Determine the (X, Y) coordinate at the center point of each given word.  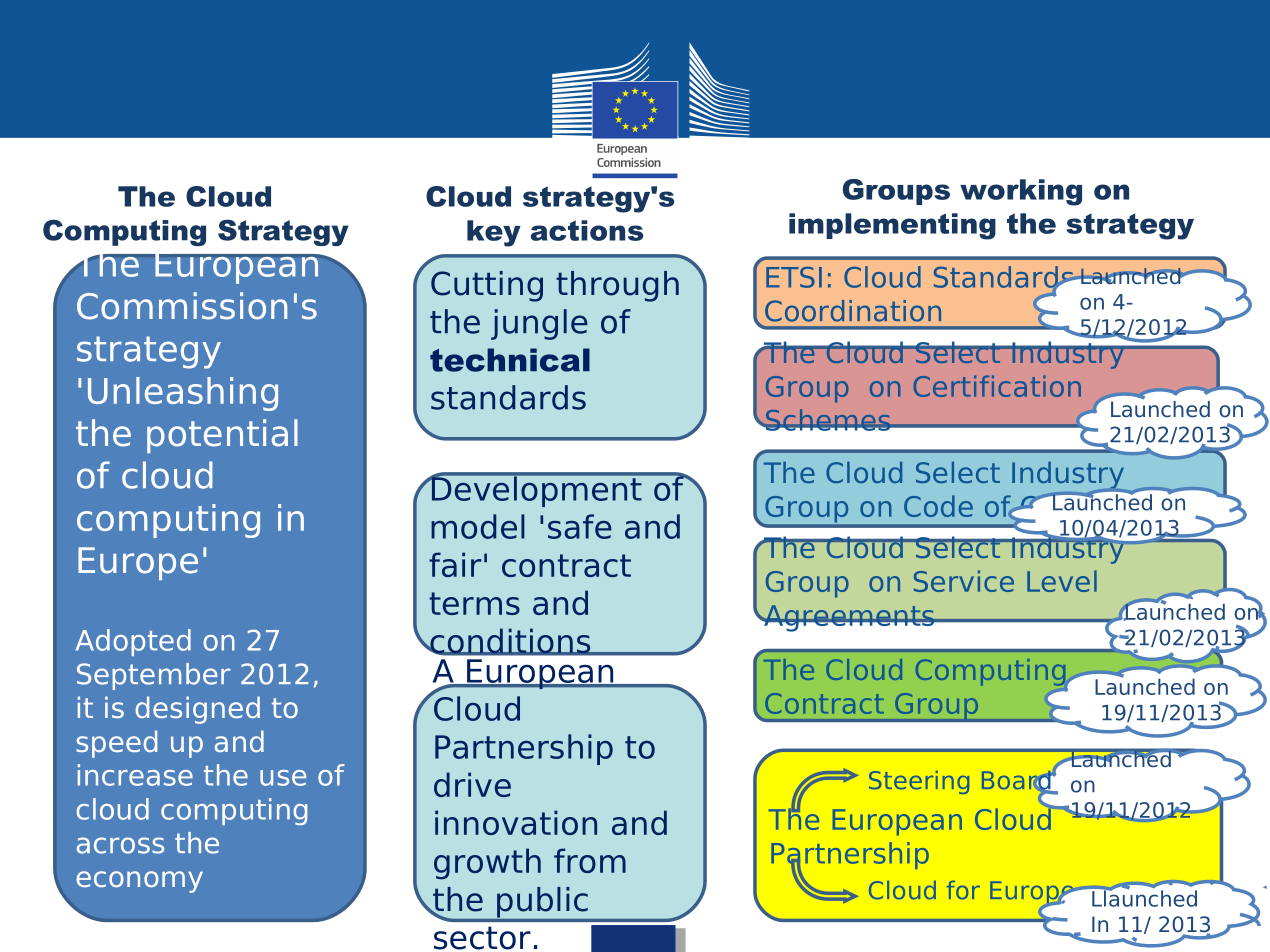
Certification (997, 386)
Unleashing (183, 394)
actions (587, 230)
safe (580, 526)
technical (510, 360)
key (494, 233)
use (283, 778)
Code (938, 506)
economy (139, 882)
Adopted (133, 642)
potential (222, 436)
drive (472, 784)
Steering (919, 782)
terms (474, 603)
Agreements (849, 618)
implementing (892, 226)
